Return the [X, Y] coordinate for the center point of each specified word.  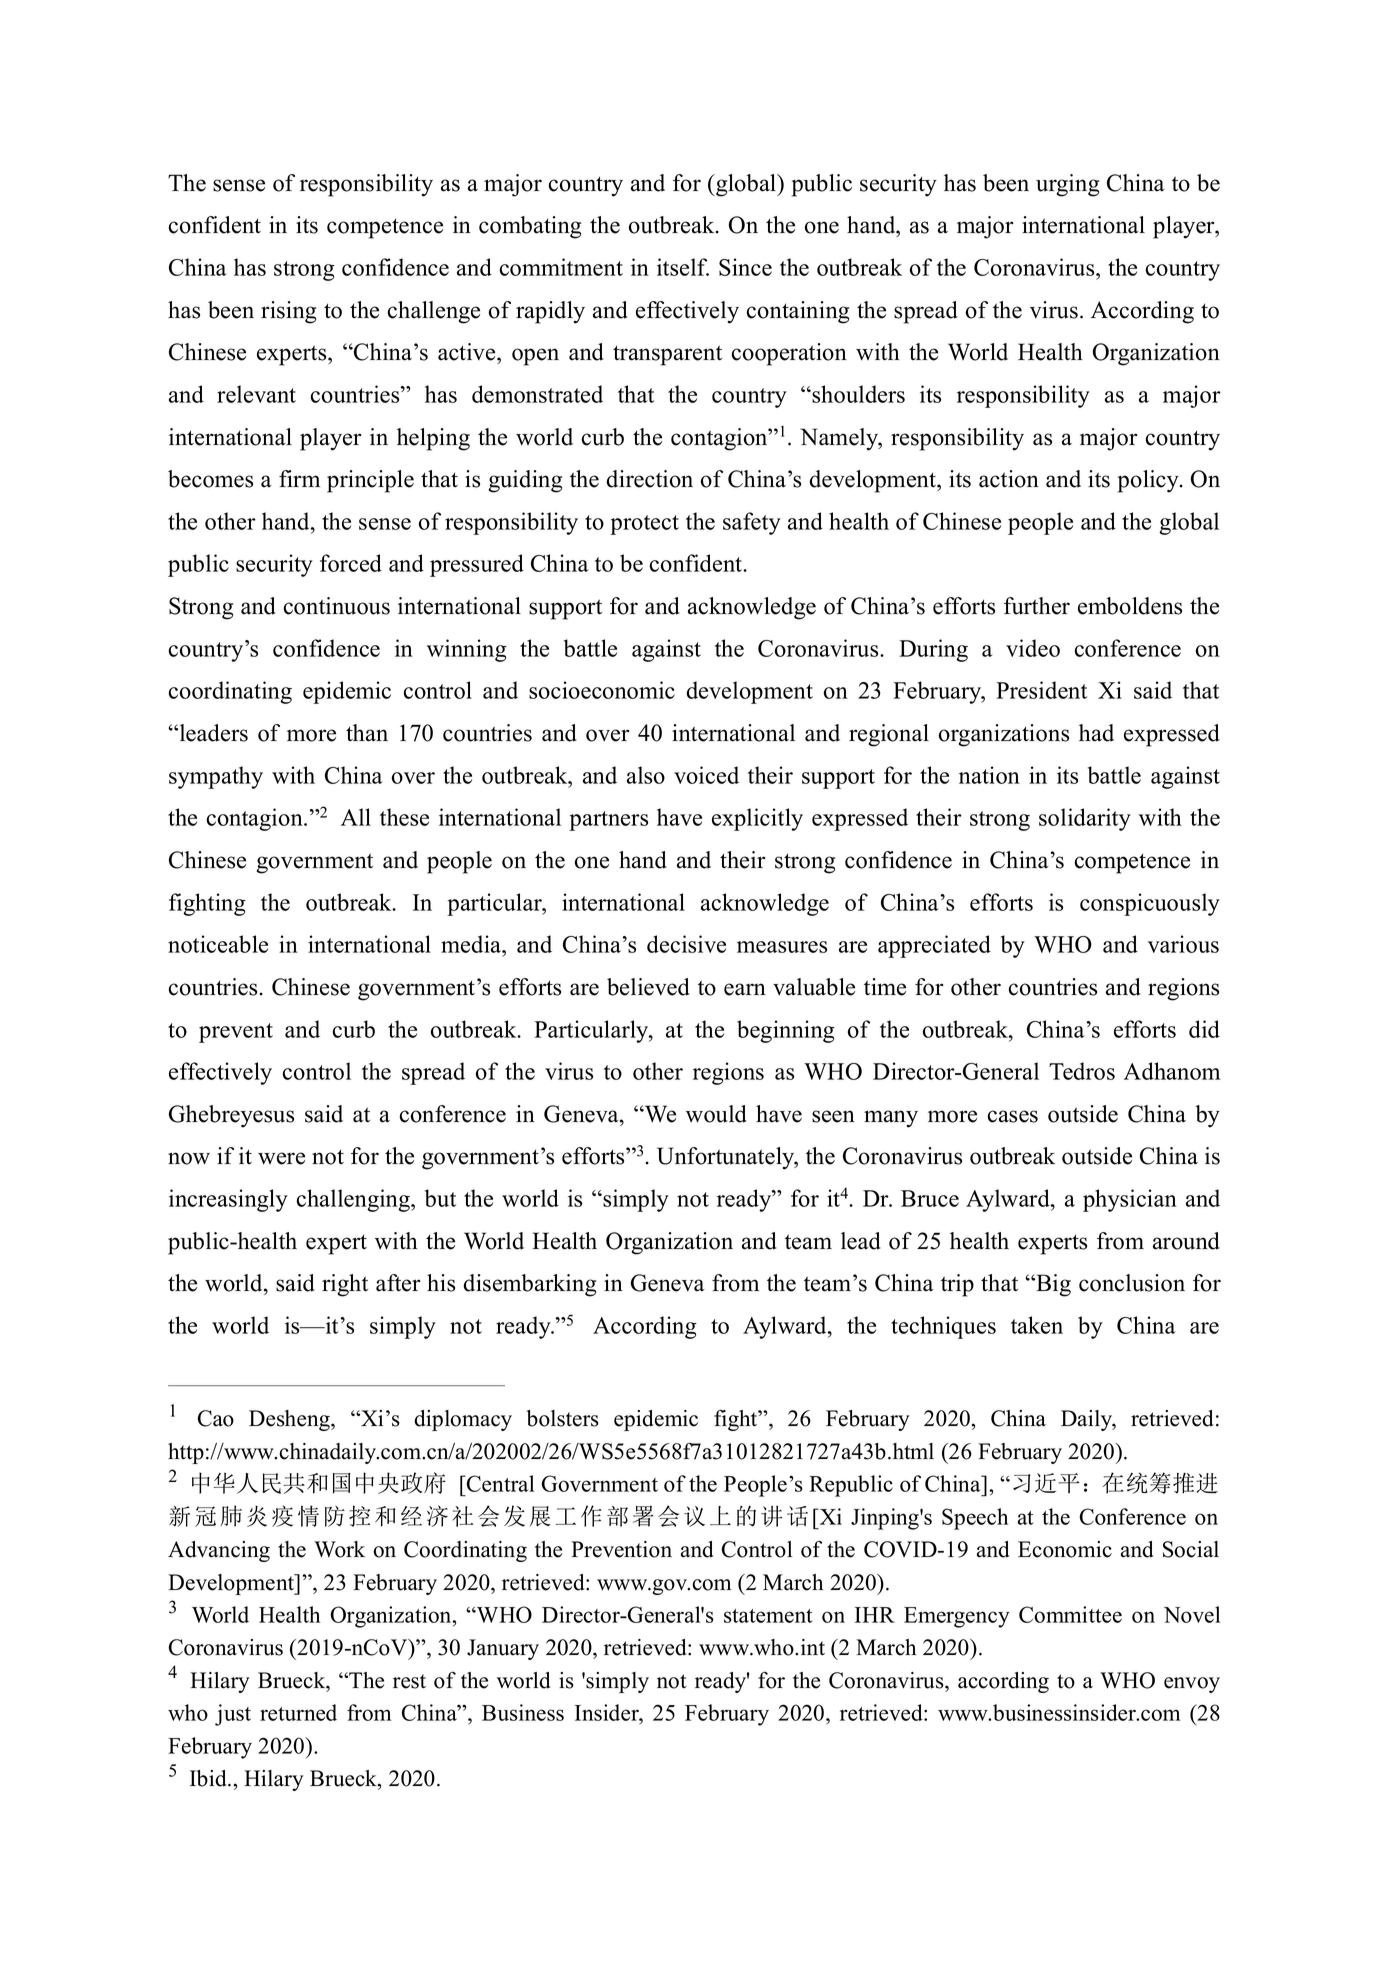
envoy [1192, 1685]
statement [768, 1616]
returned [298, 1712]
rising [288, 312]
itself [683, 267]
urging [1067, 185]
